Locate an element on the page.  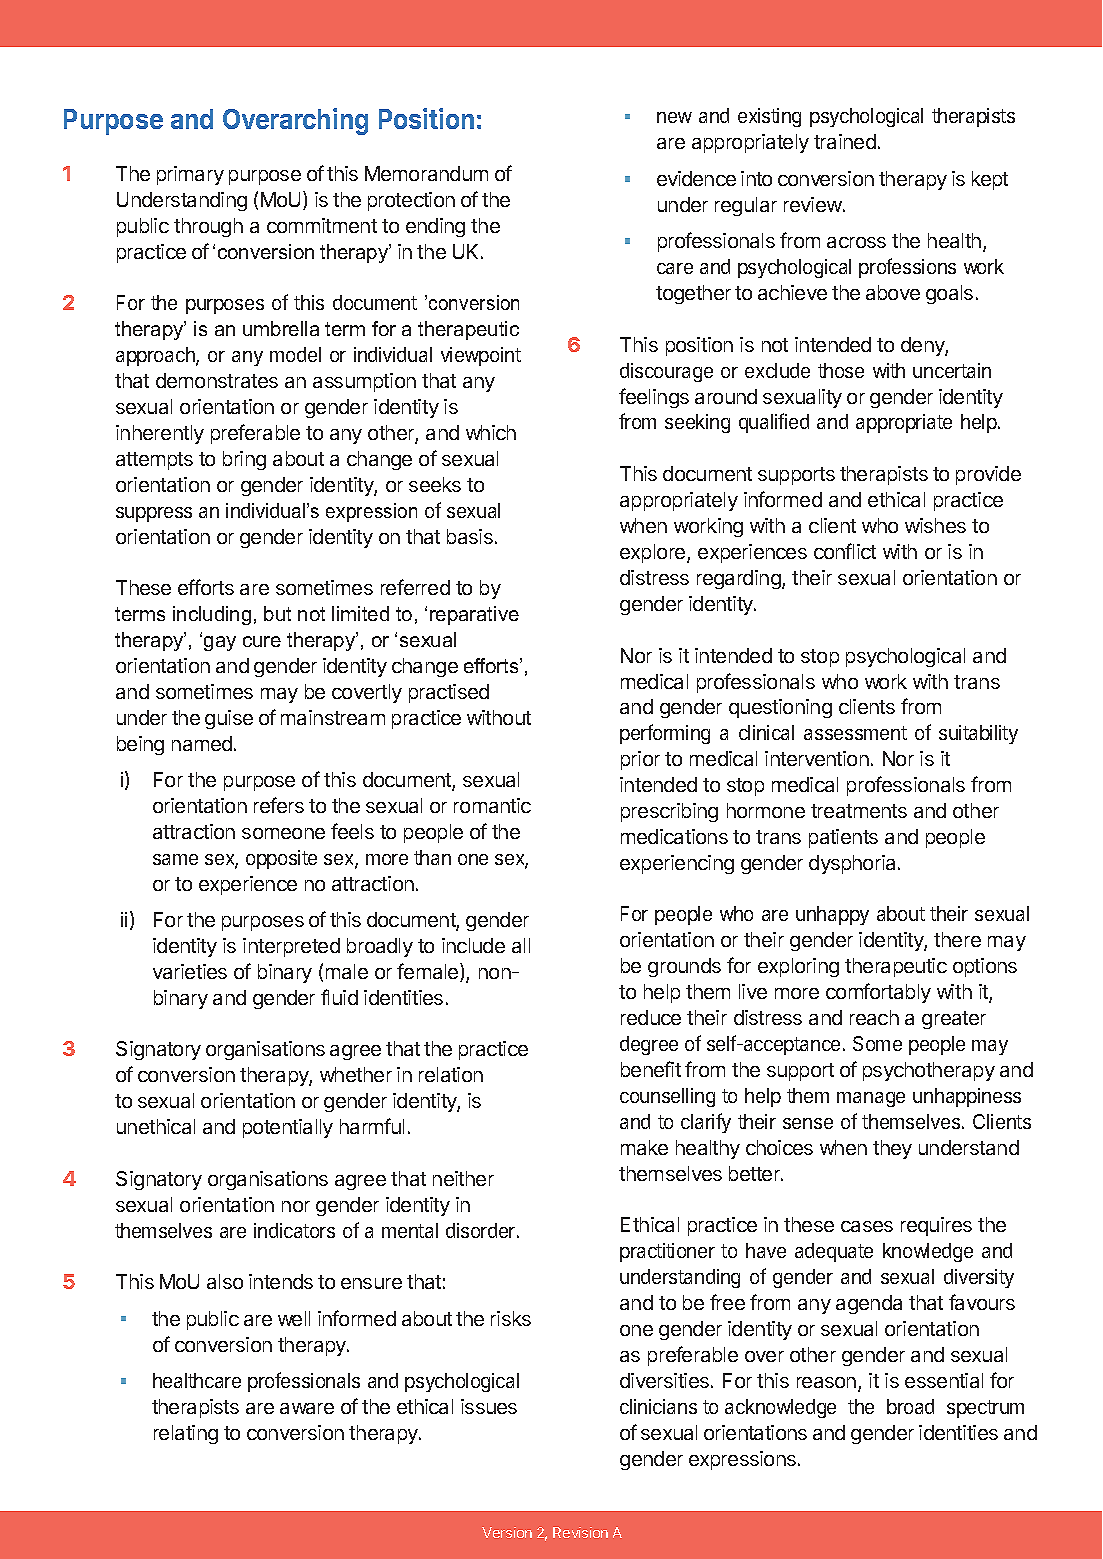
trained is located at coordinates (845, 141).
